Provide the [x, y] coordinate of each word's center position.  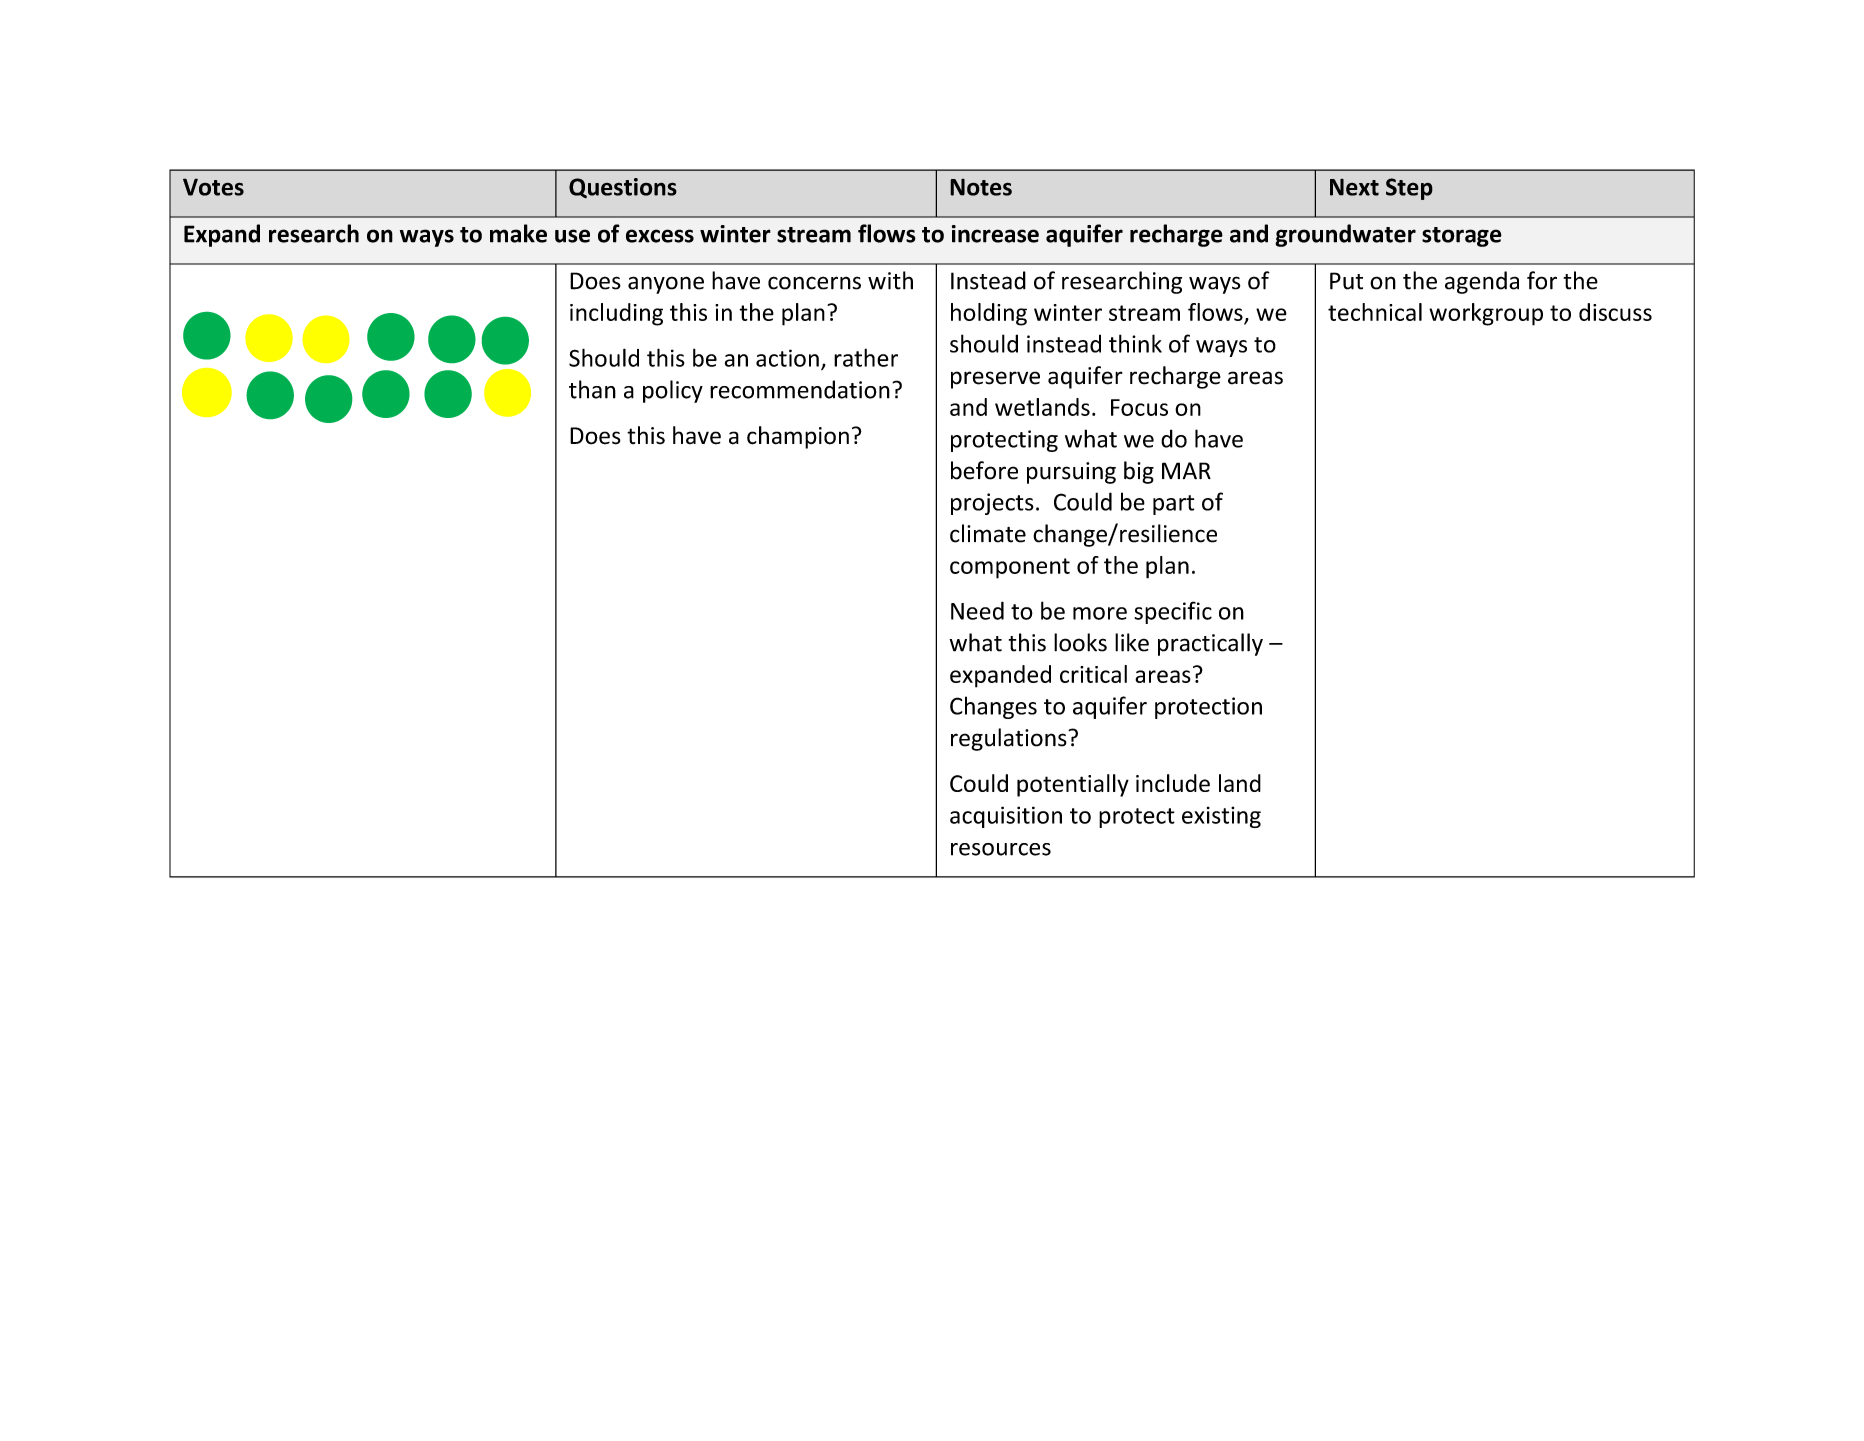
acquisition [1006, 817]
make [518, 233]
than [592, 389]
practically [1210, 644]
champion [798, 437]
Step [1409, 189]
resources [1001, 849]
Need [977, 610]
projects [992, 504]
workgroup [1486, 314]
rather [866, 357]
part [1173, 505]
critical [1093, 674]
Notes [981, 187]
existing [1221, 817]
